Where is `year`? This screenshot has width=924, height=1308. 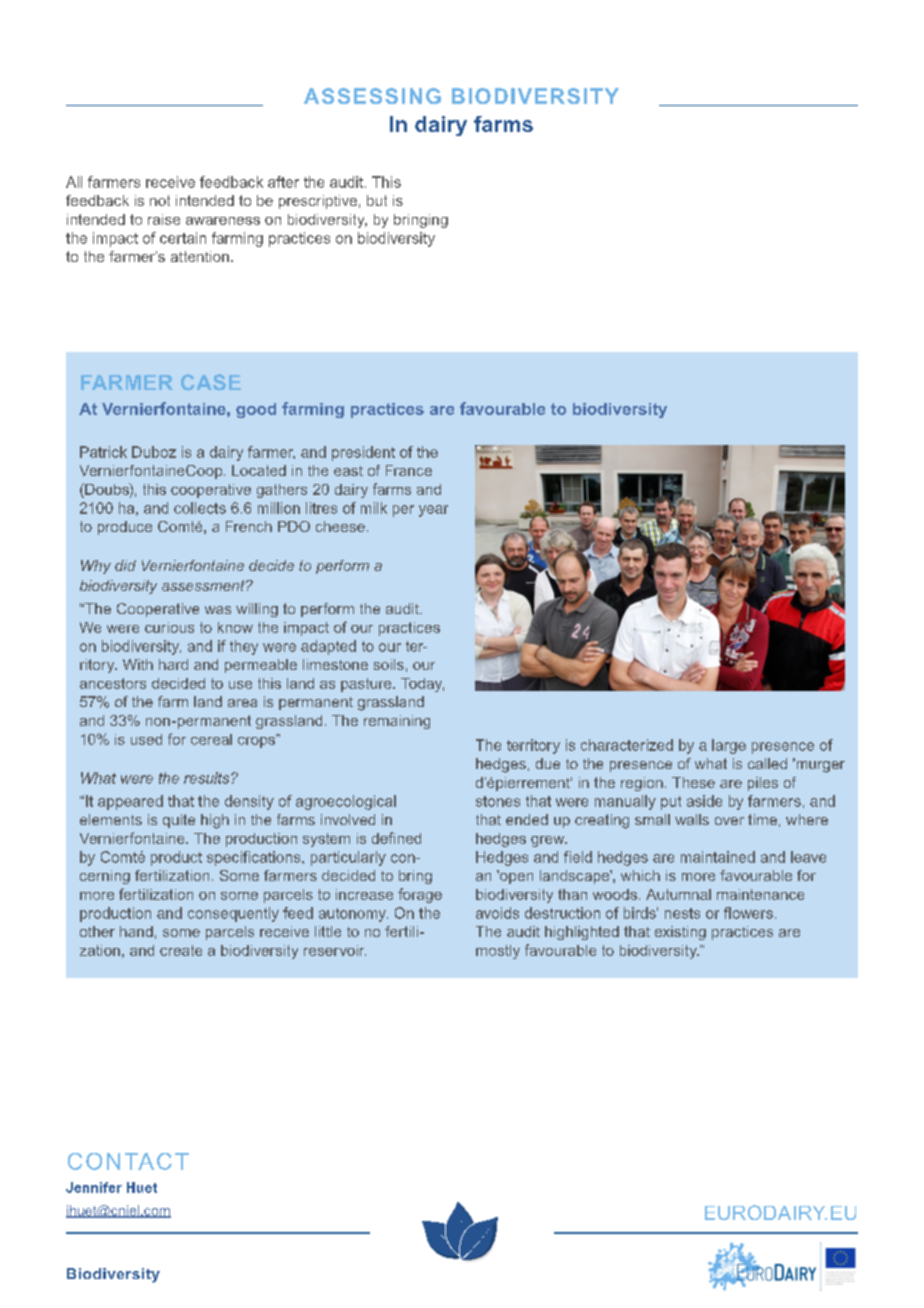
year is located at coordinates (433, 511).
